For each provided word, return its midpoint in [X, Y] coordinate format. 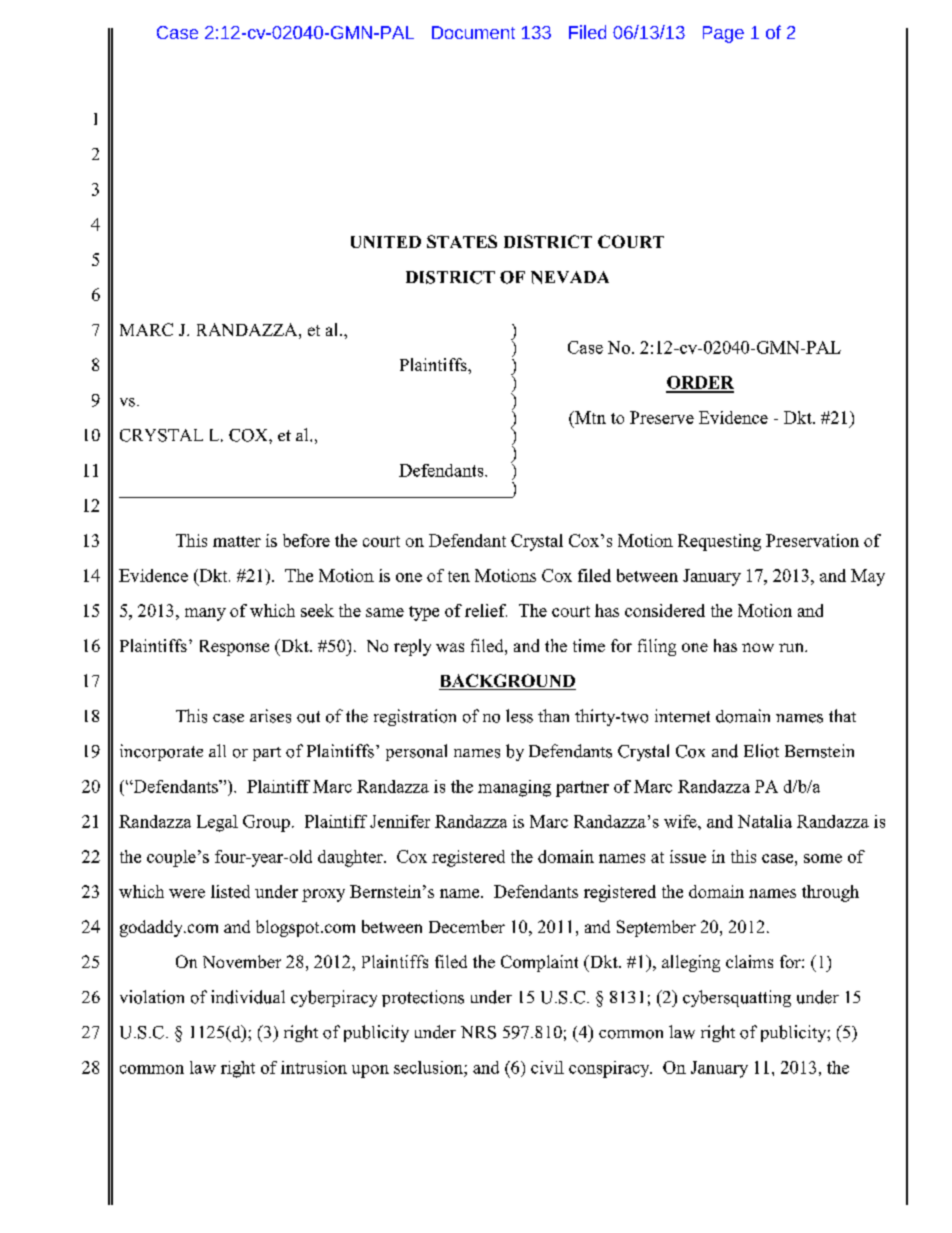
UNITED [386, 242]
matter [237, 541]
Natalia [765, 821]
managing [514, 788]
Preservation [812, 540]
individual [248, 997]
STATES [462, 241]
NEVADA [570, 277]
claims [749, 961]
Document [473, 32]
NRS [478, 1032]
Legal [217, 823]
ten [459, 576]
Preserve [662, 417]
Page [723, 34]
